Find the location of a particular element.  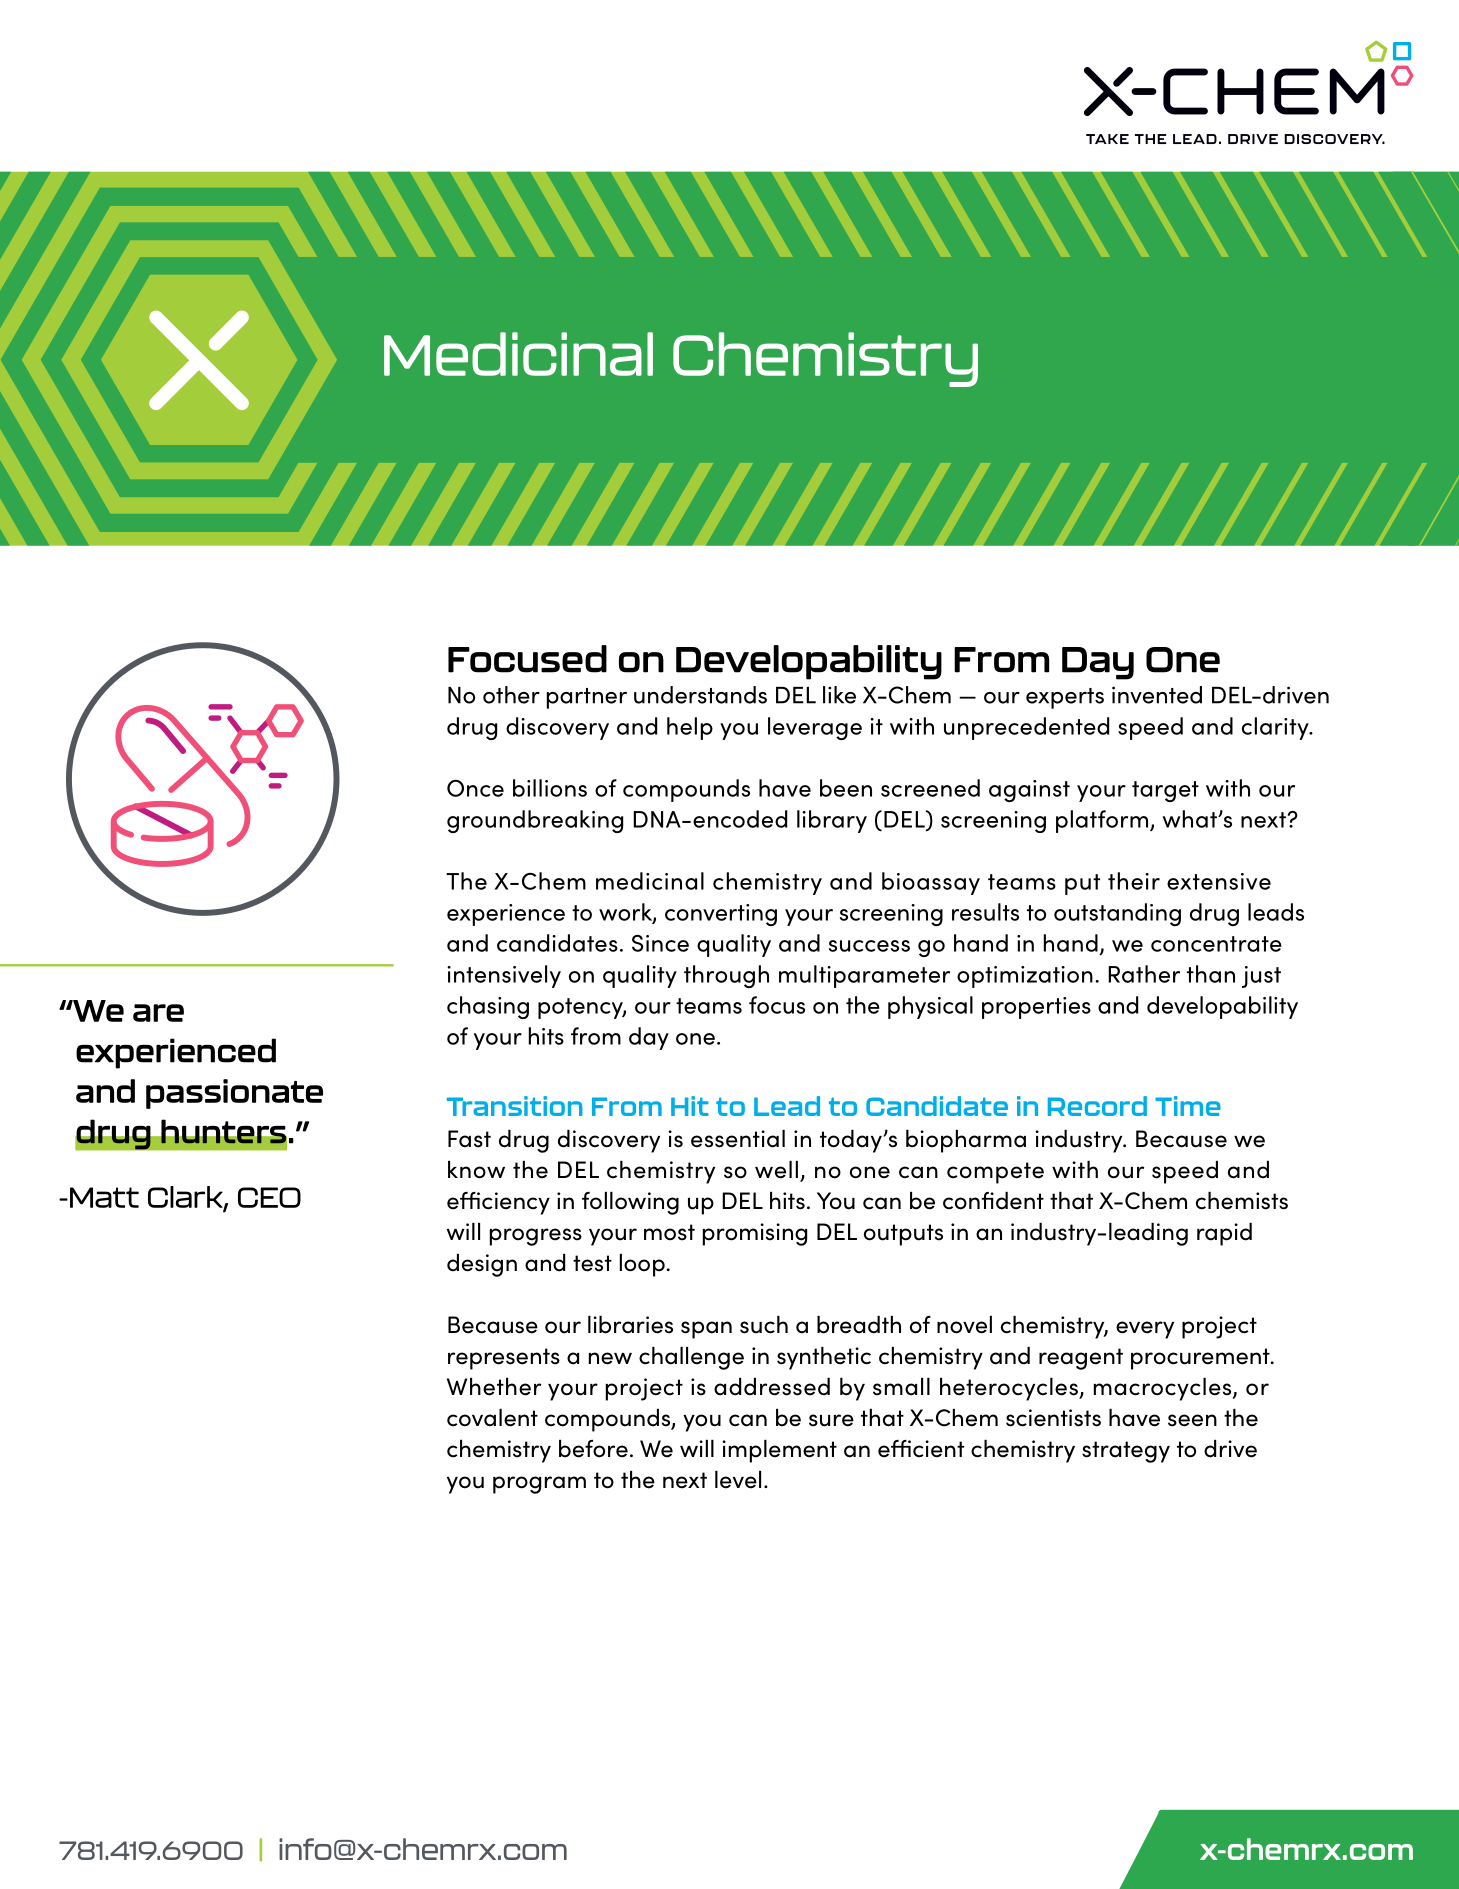

covalent is located at coordinates (492, 1418).
